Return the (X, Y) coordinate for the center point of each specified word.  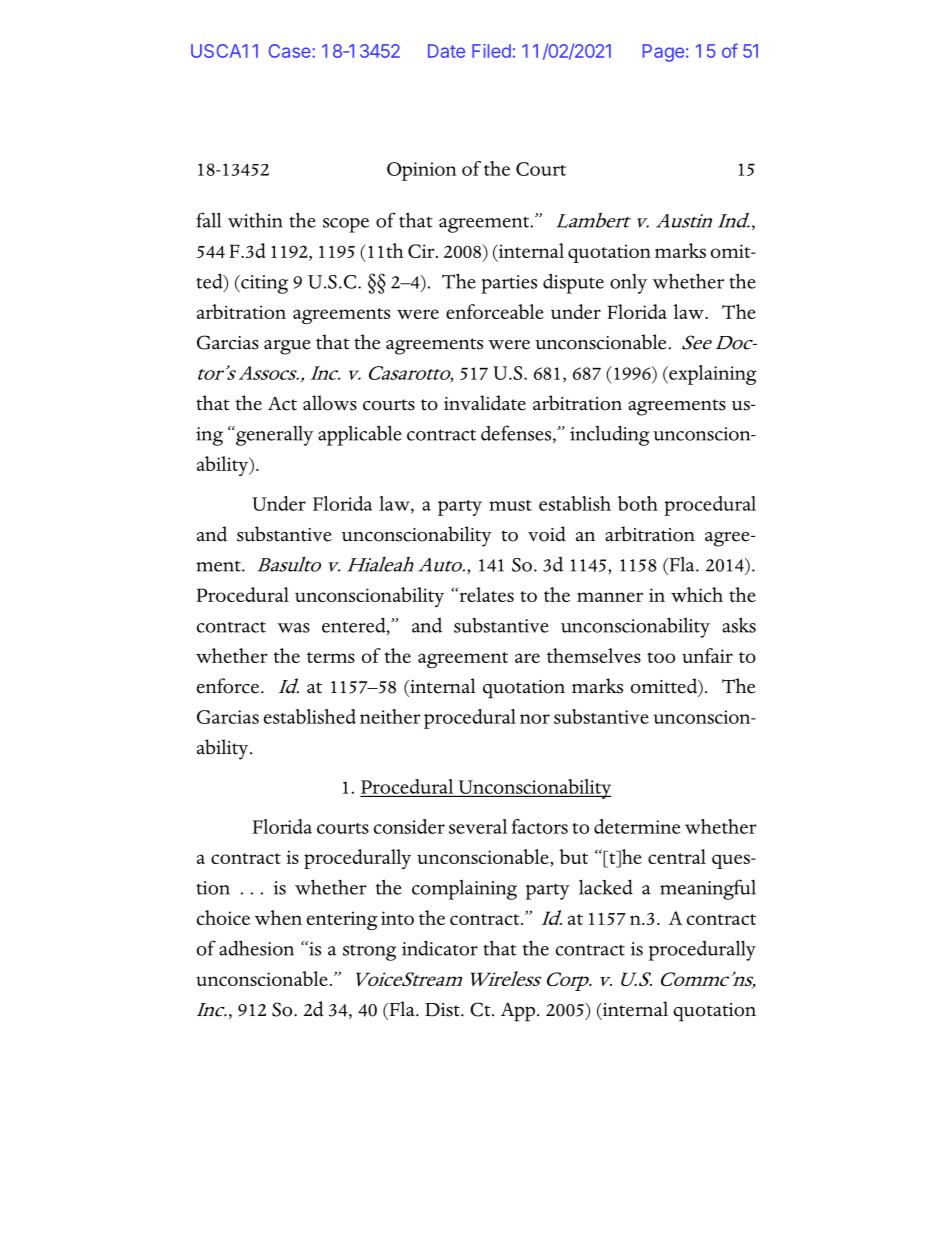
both (638, 503)
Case (291, 51)
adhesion (256, 948)
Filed (491, 51)
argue (287, 347)
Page (663, 53)
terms (331, 657)
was (293, 628)
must (510, 505)
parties (509, 284)
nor (535, 719)
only (628, 284)
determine (637, 826)
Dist (443, 1010)
